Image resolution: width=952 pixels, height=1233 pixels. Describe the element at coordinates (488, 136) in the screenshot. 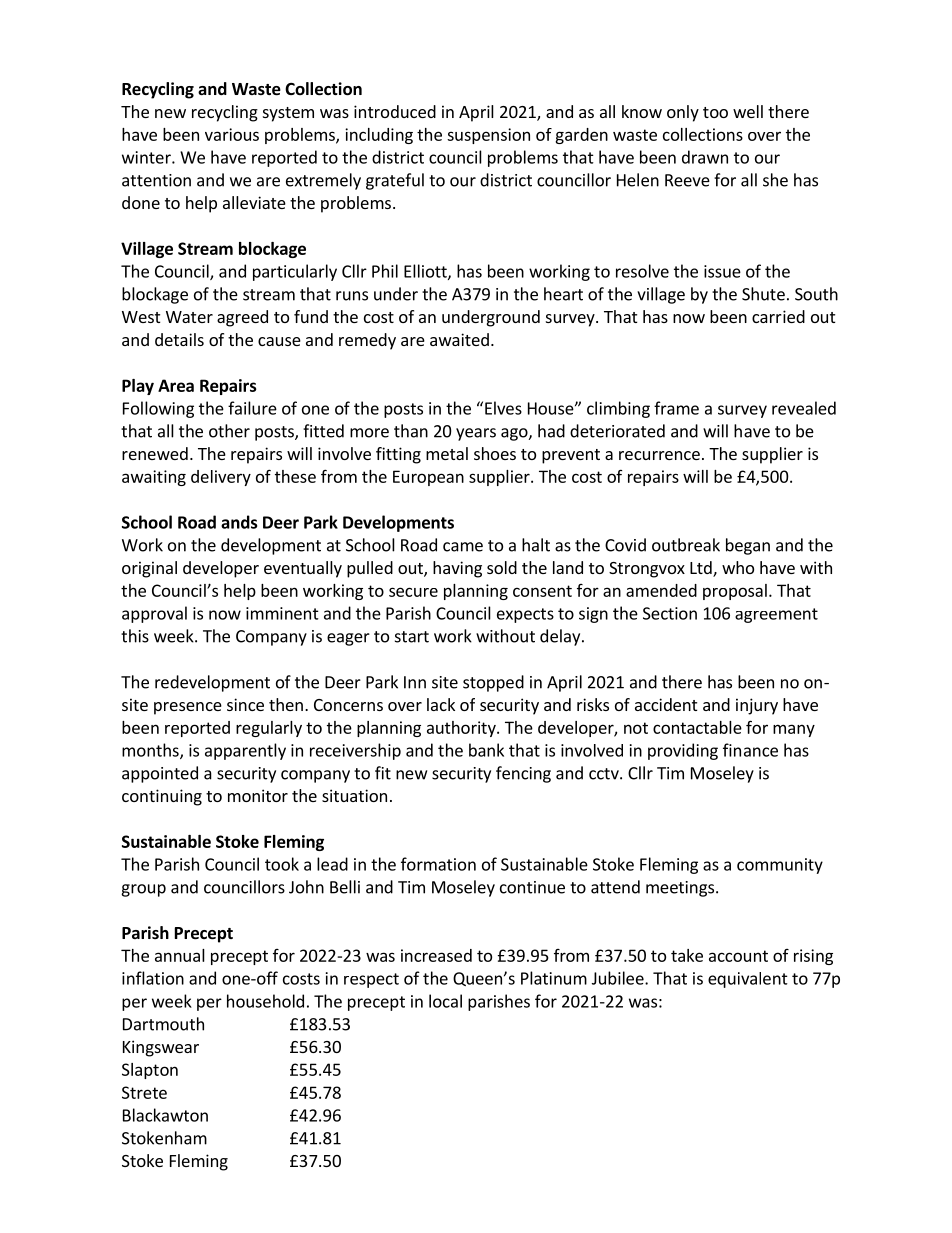

I see `suspension` at that location.
